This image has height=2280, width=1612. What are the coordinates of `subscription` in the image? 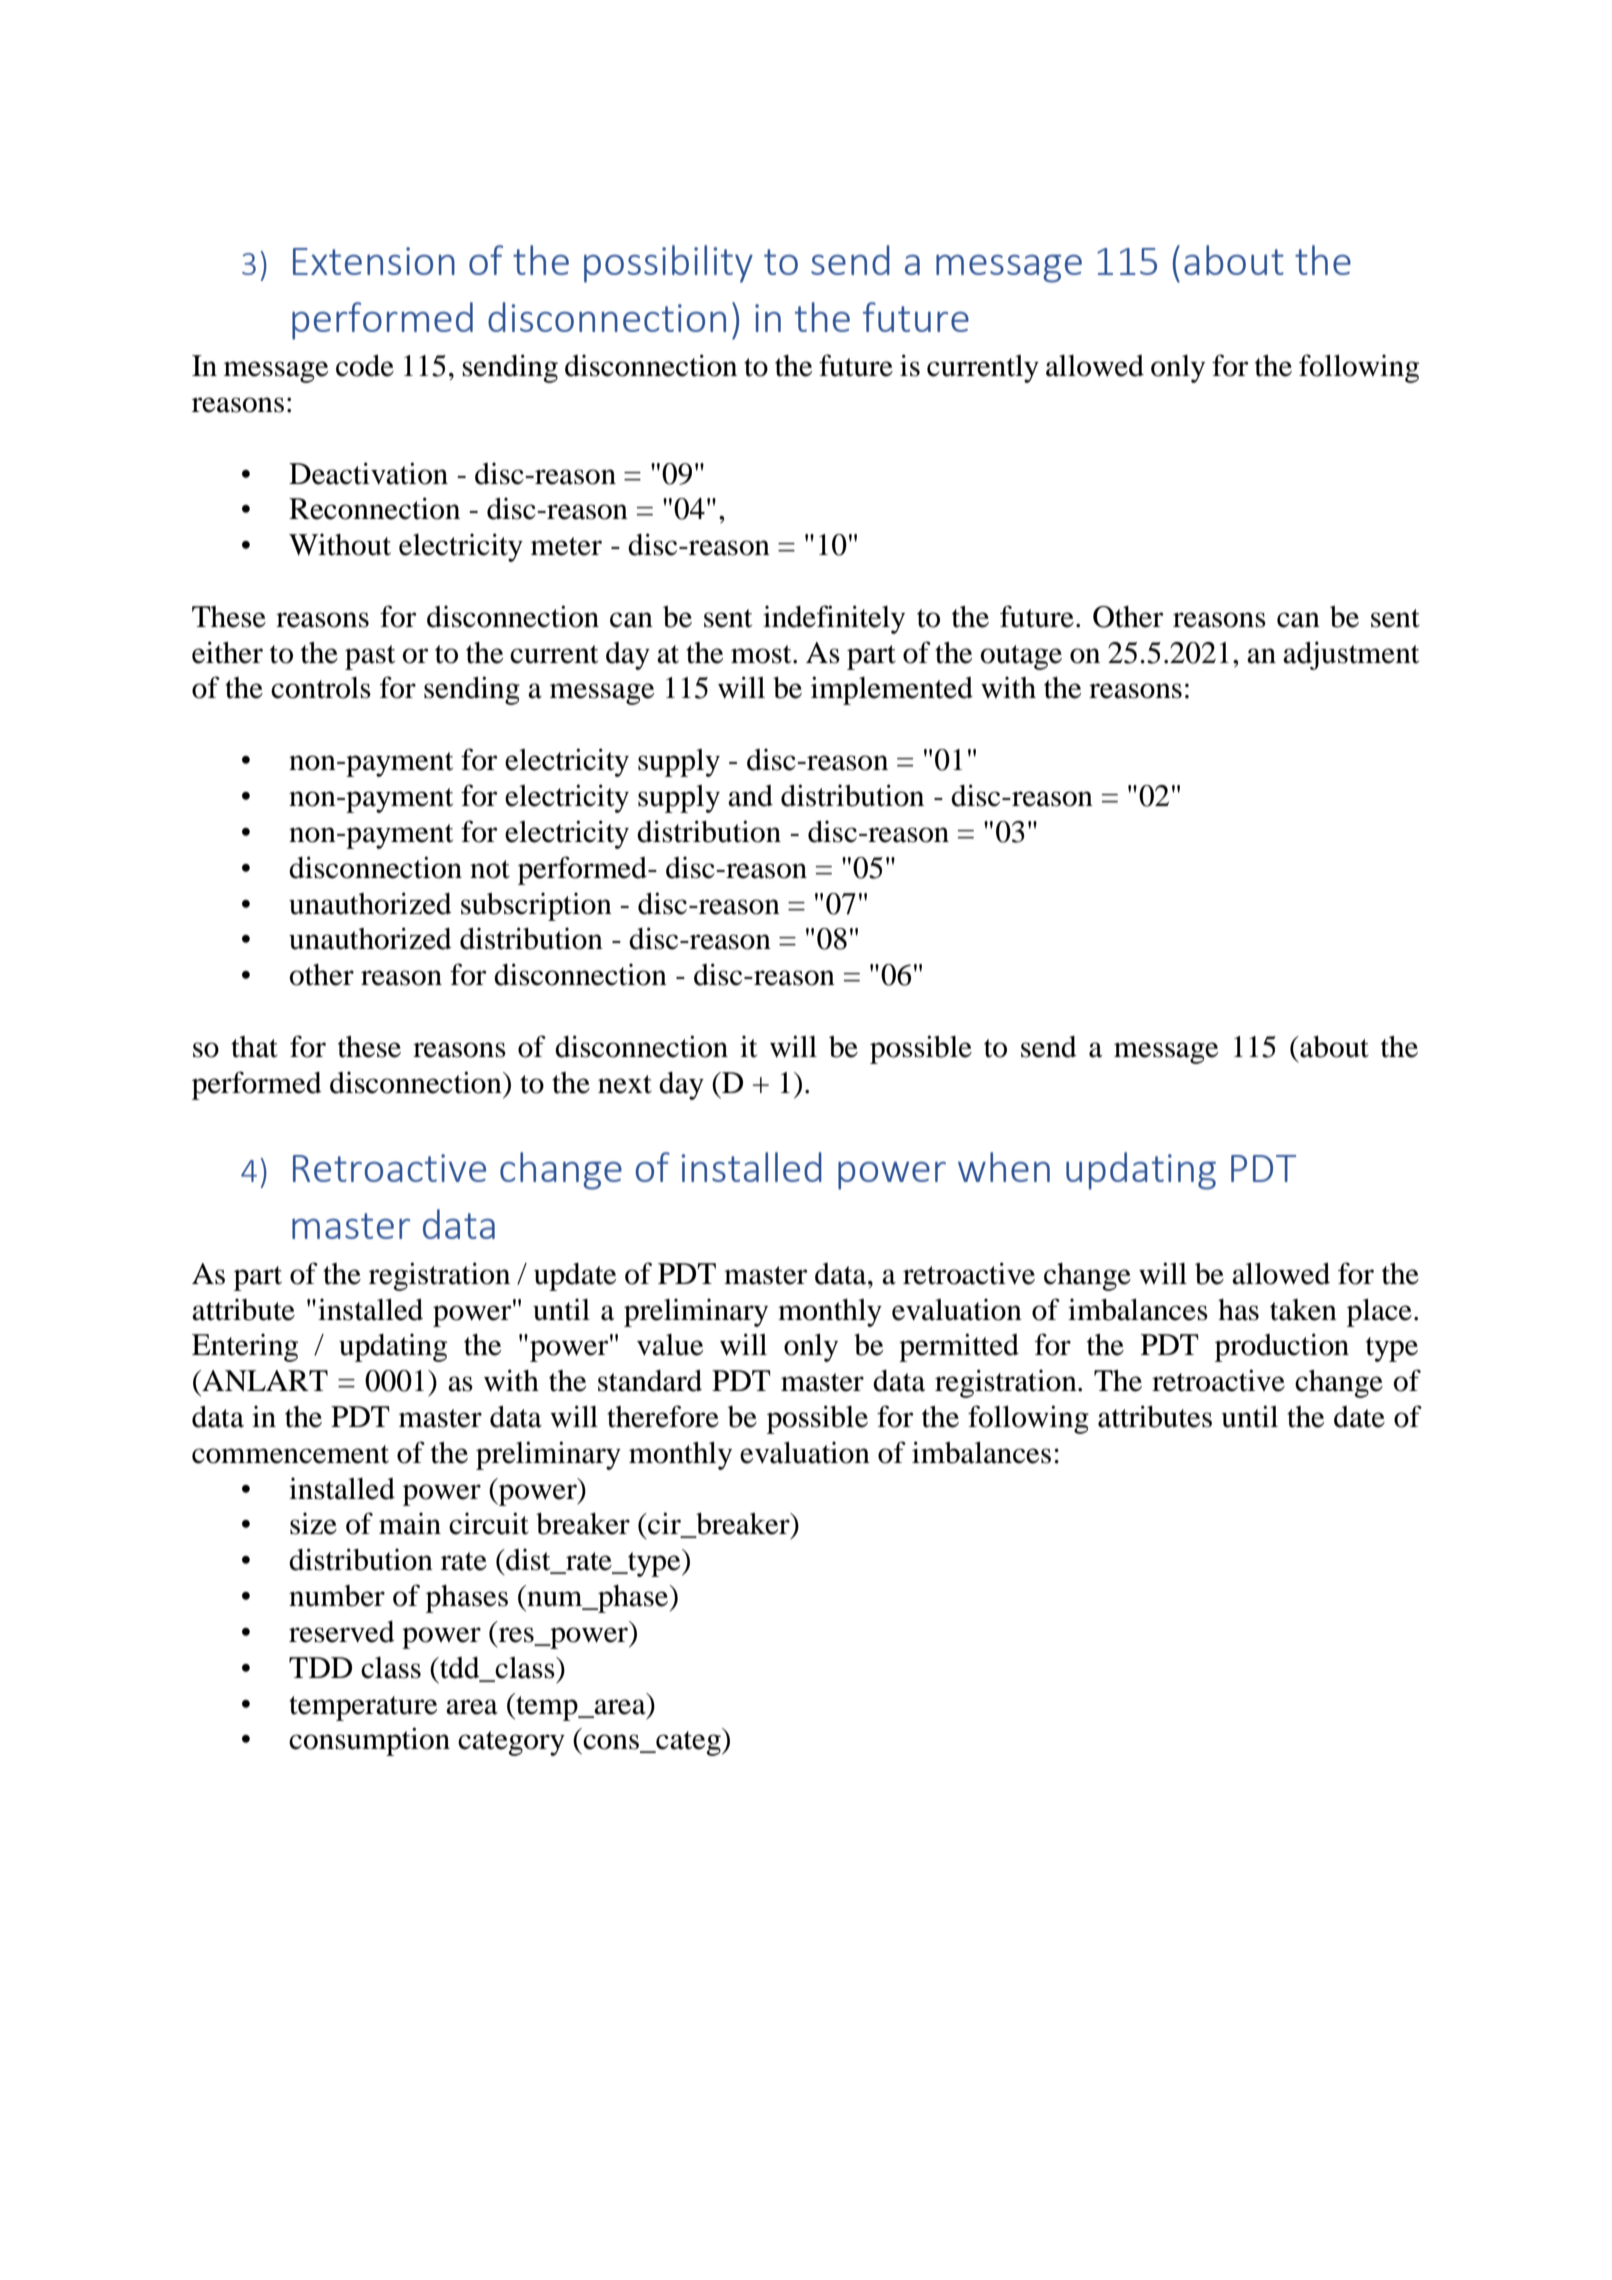 It's located at (536, 906).
